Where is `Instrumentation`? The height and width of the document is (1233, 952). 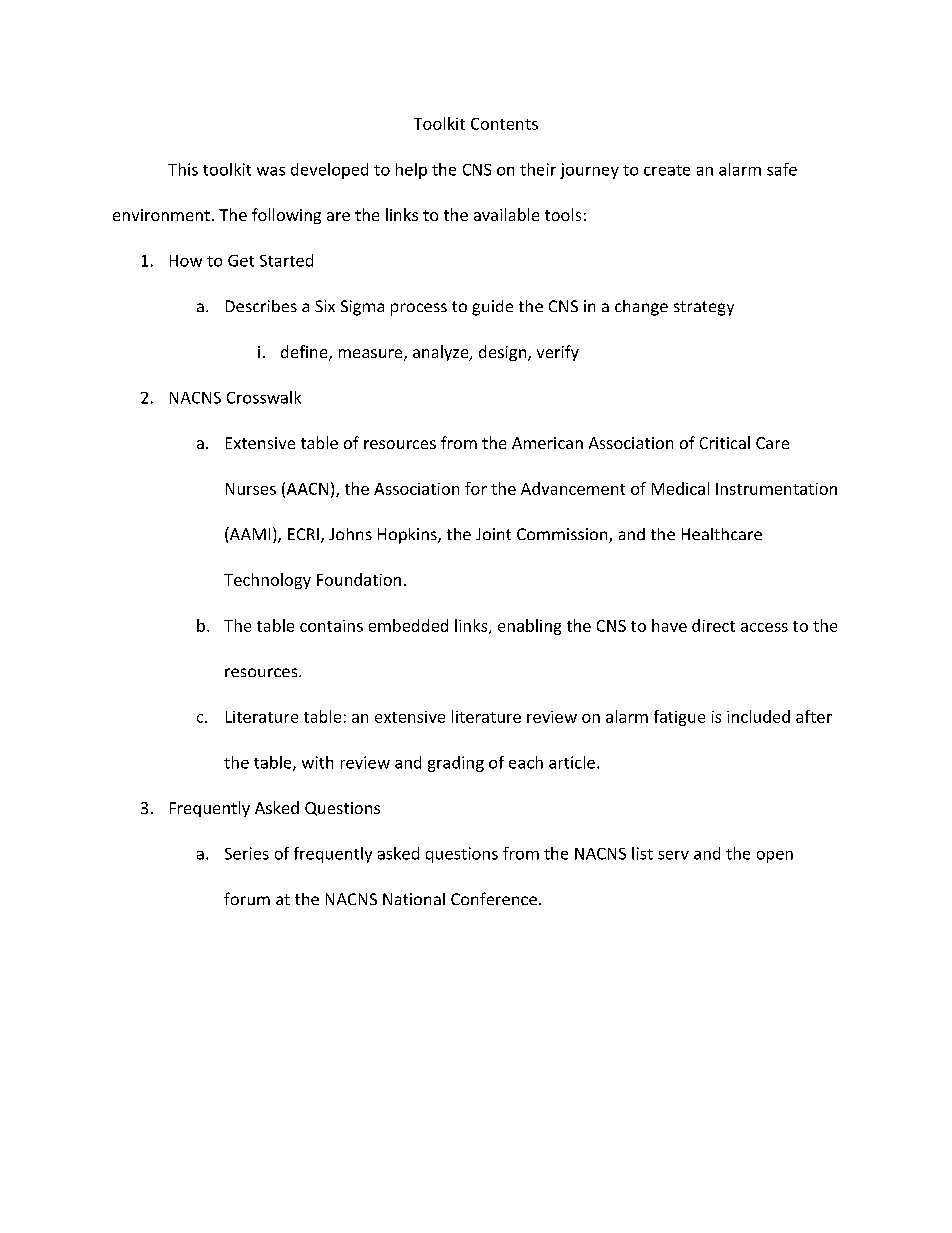 Instrumentation is located at coordinates (776, 489).
